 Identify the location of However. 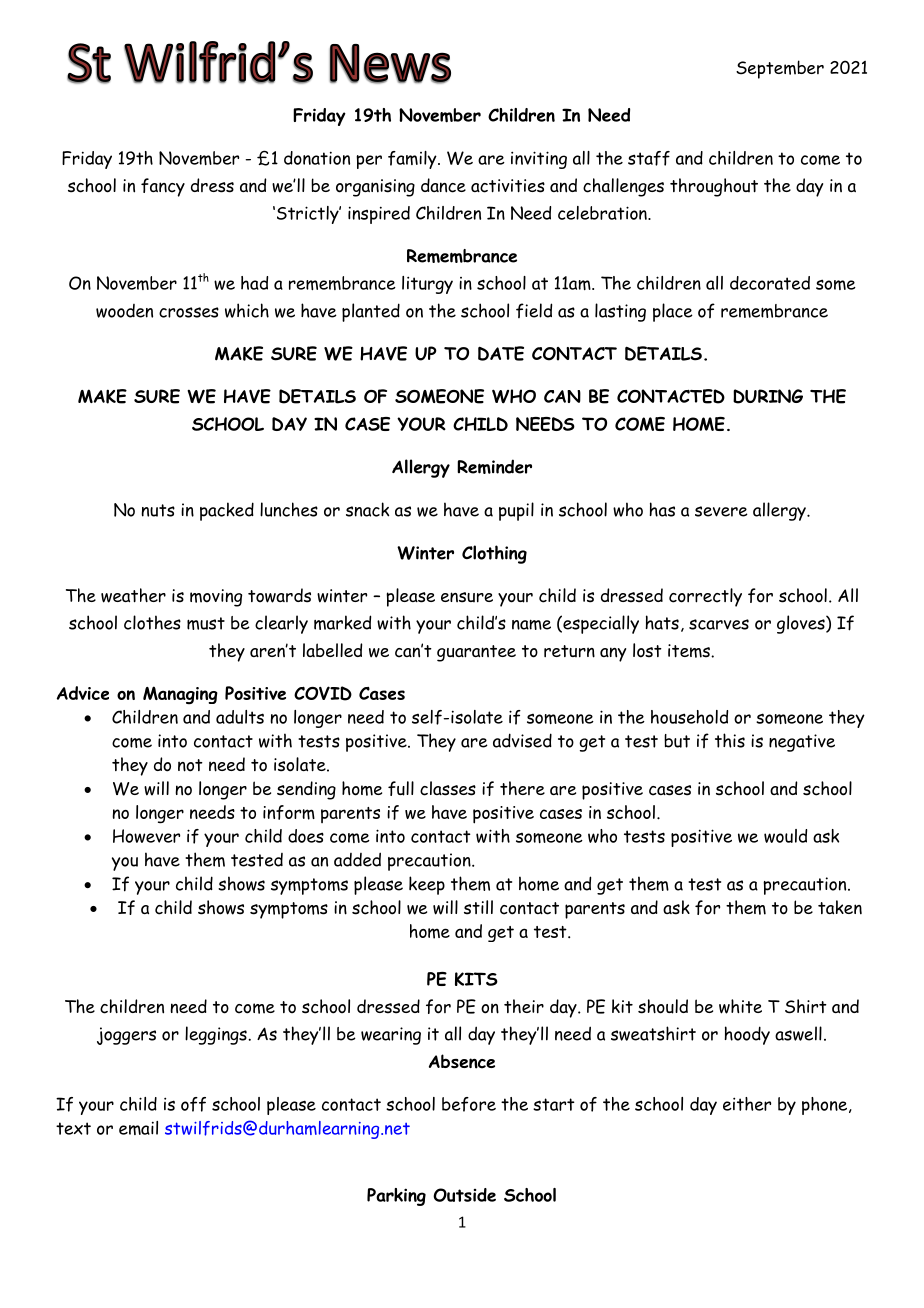
(146, 836).
